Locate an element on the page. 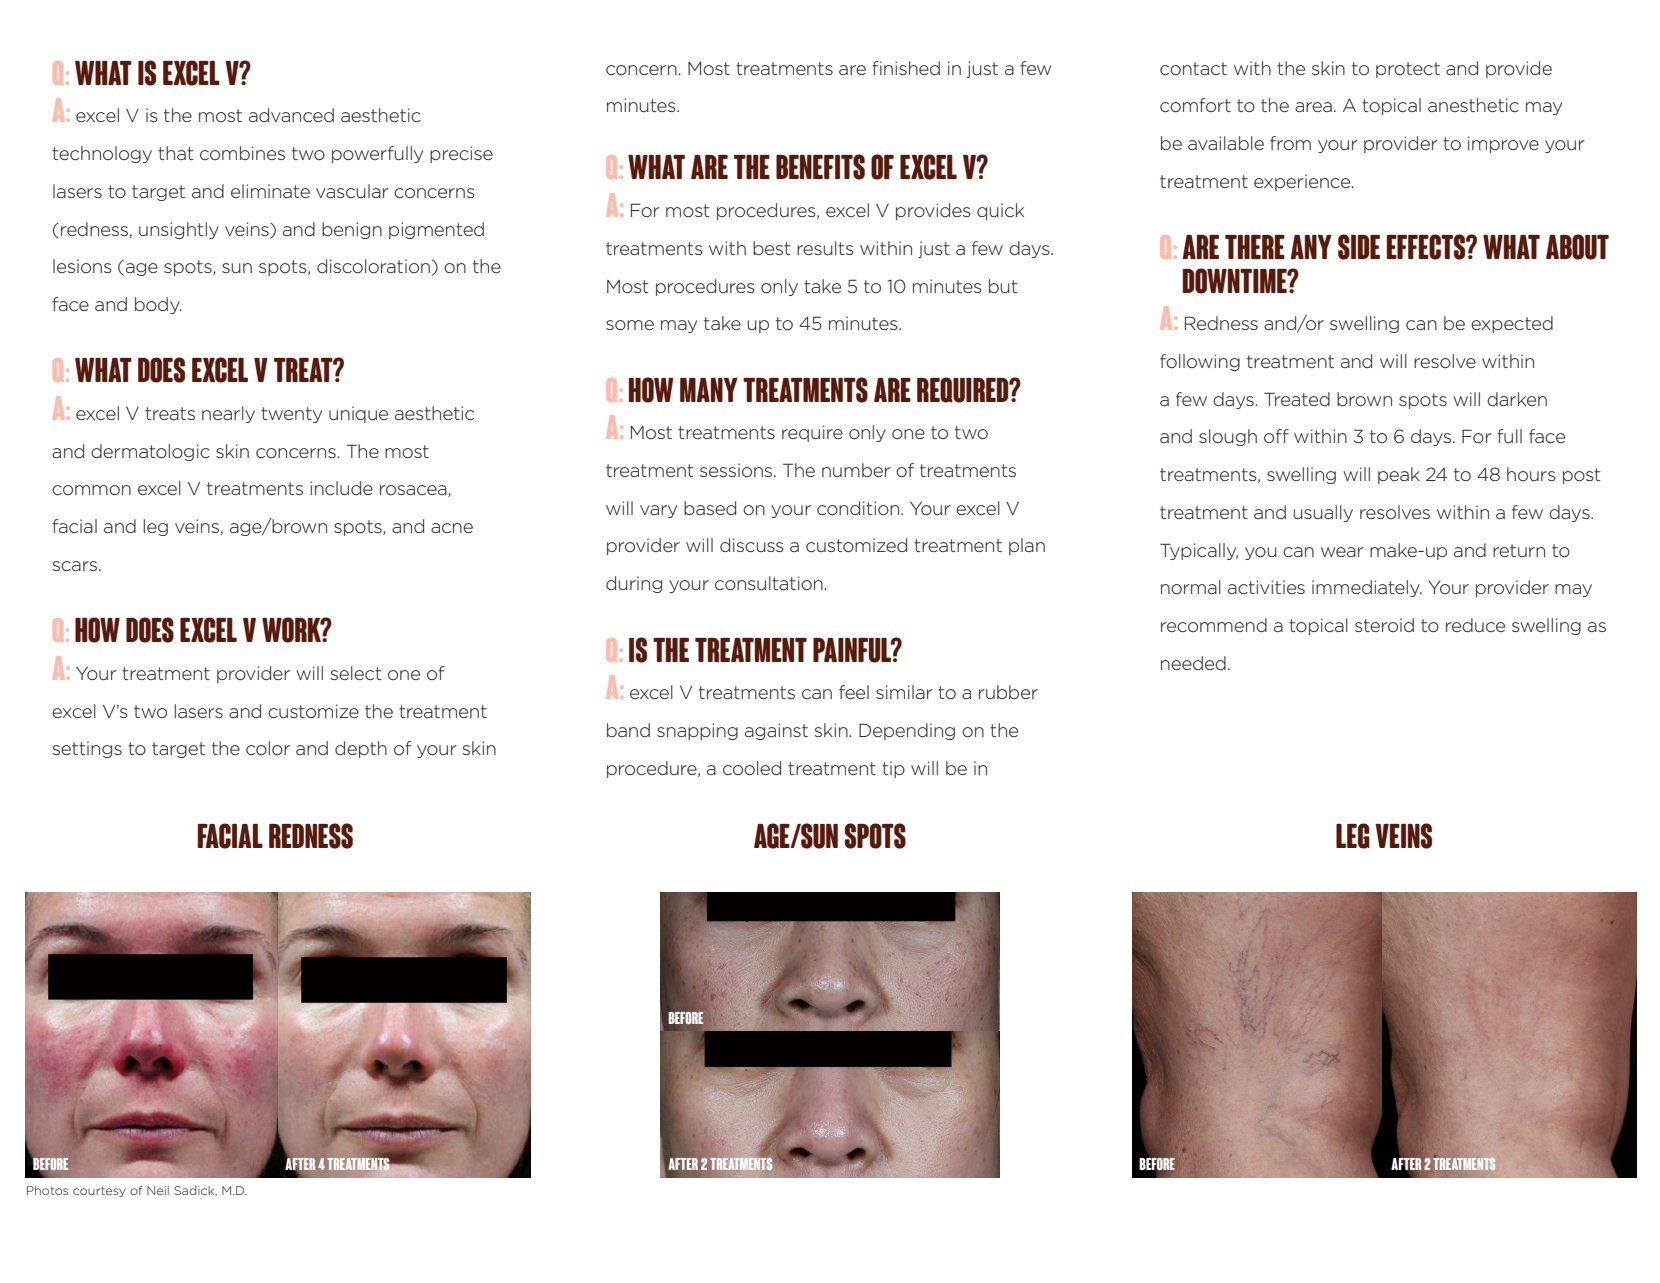  select is located at coordinates (356, 673).
